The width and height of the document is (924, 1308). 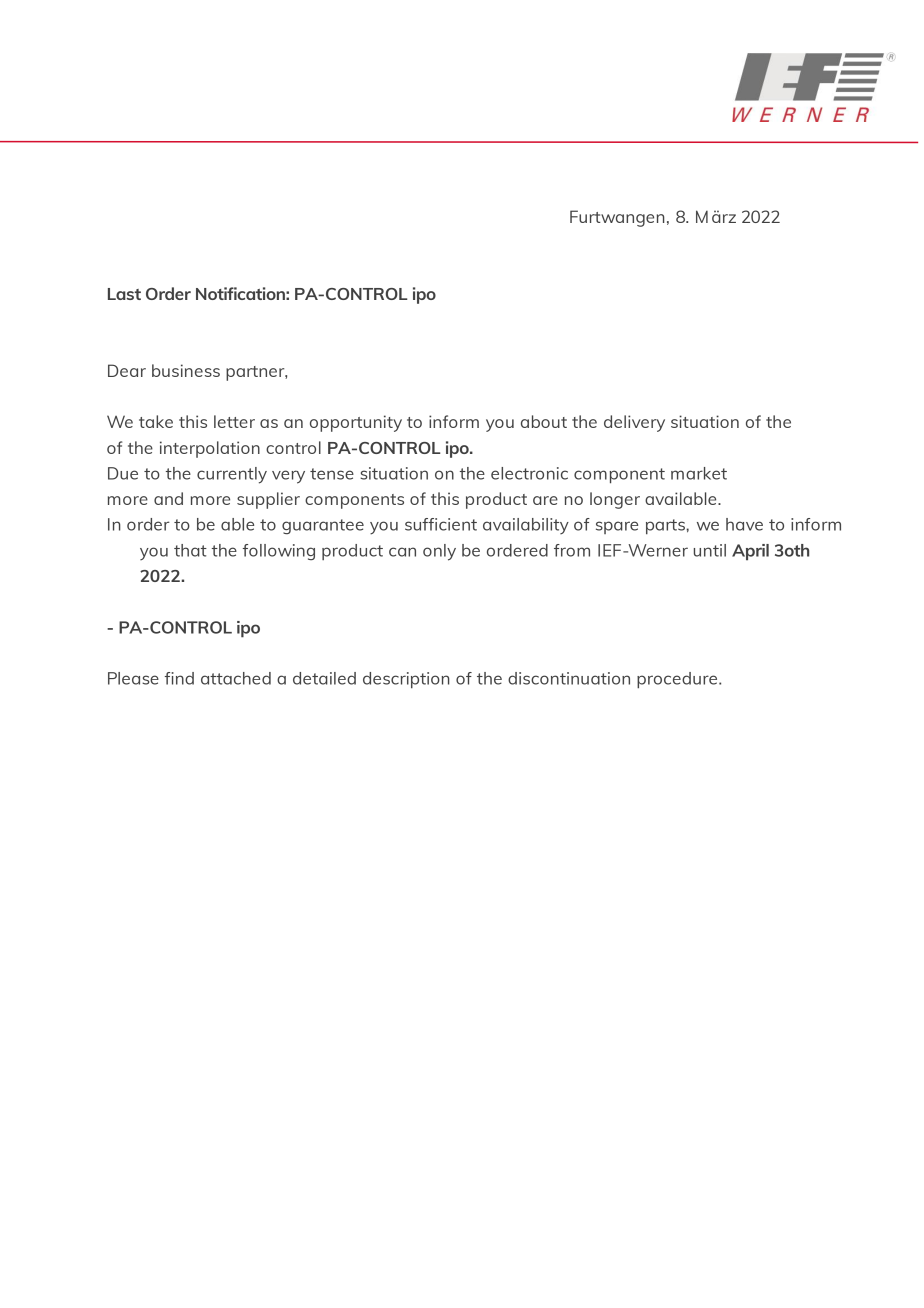 I want to click on market, so click(x=699, y=473).
